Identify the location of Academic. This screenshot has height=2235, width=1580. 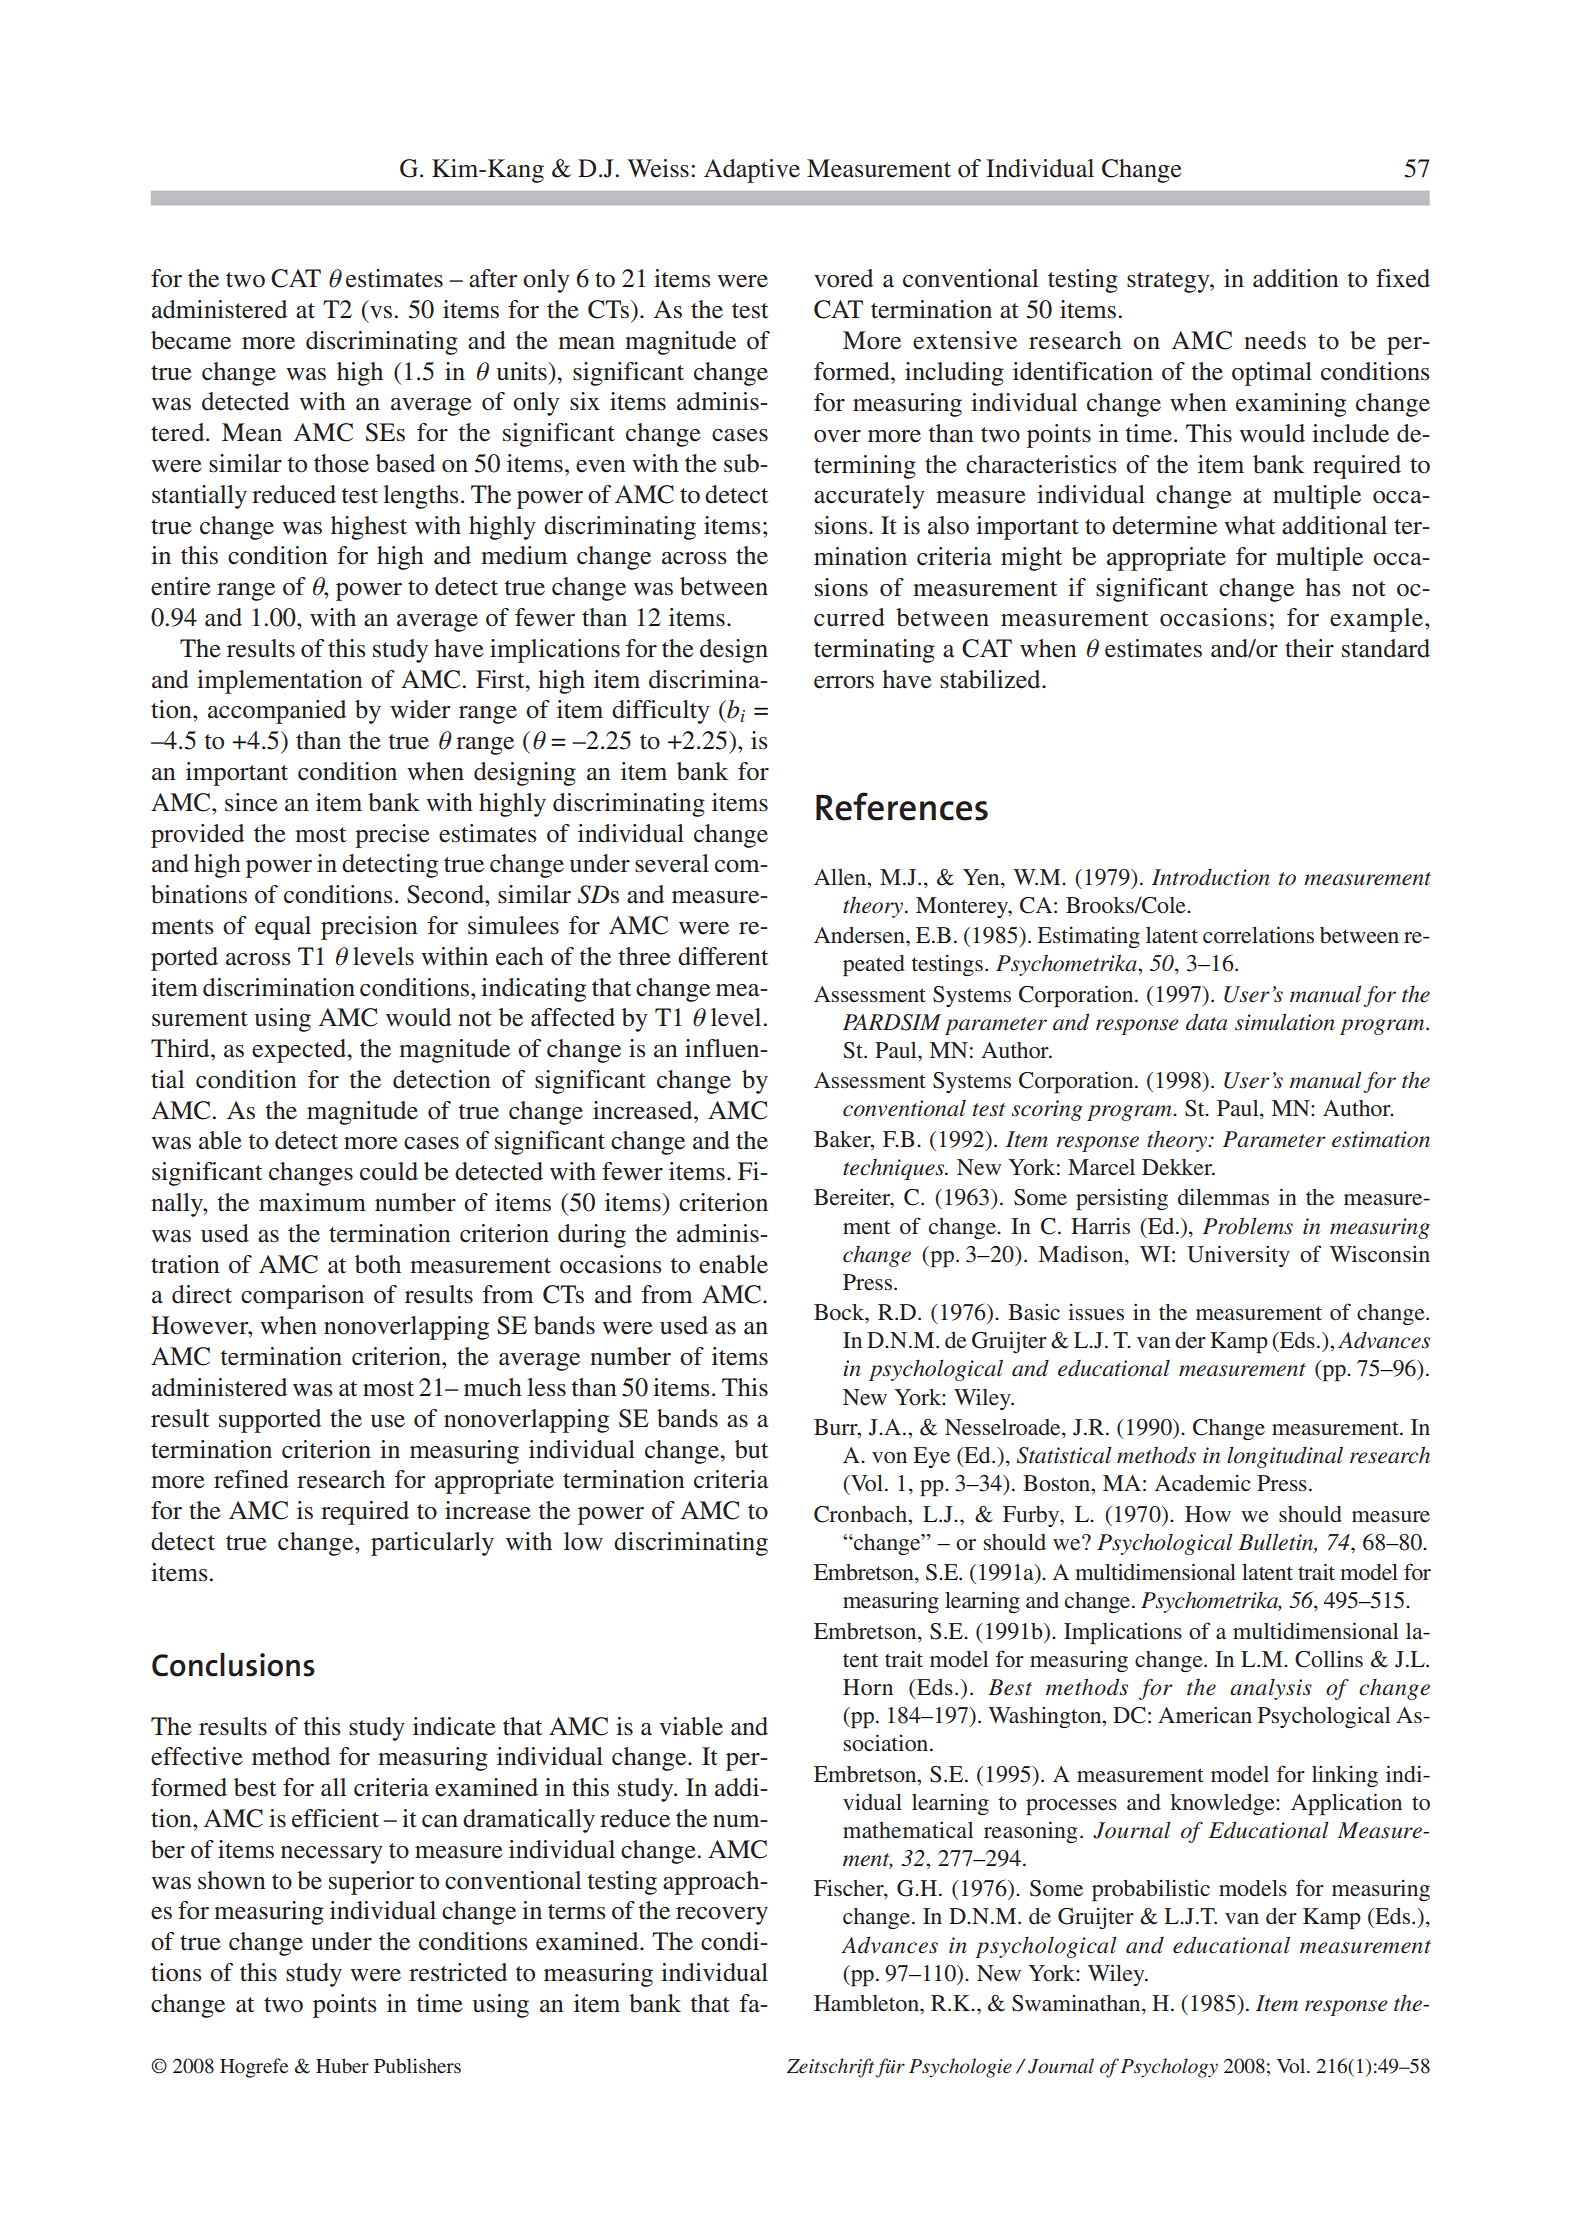
(1203, 1483).
